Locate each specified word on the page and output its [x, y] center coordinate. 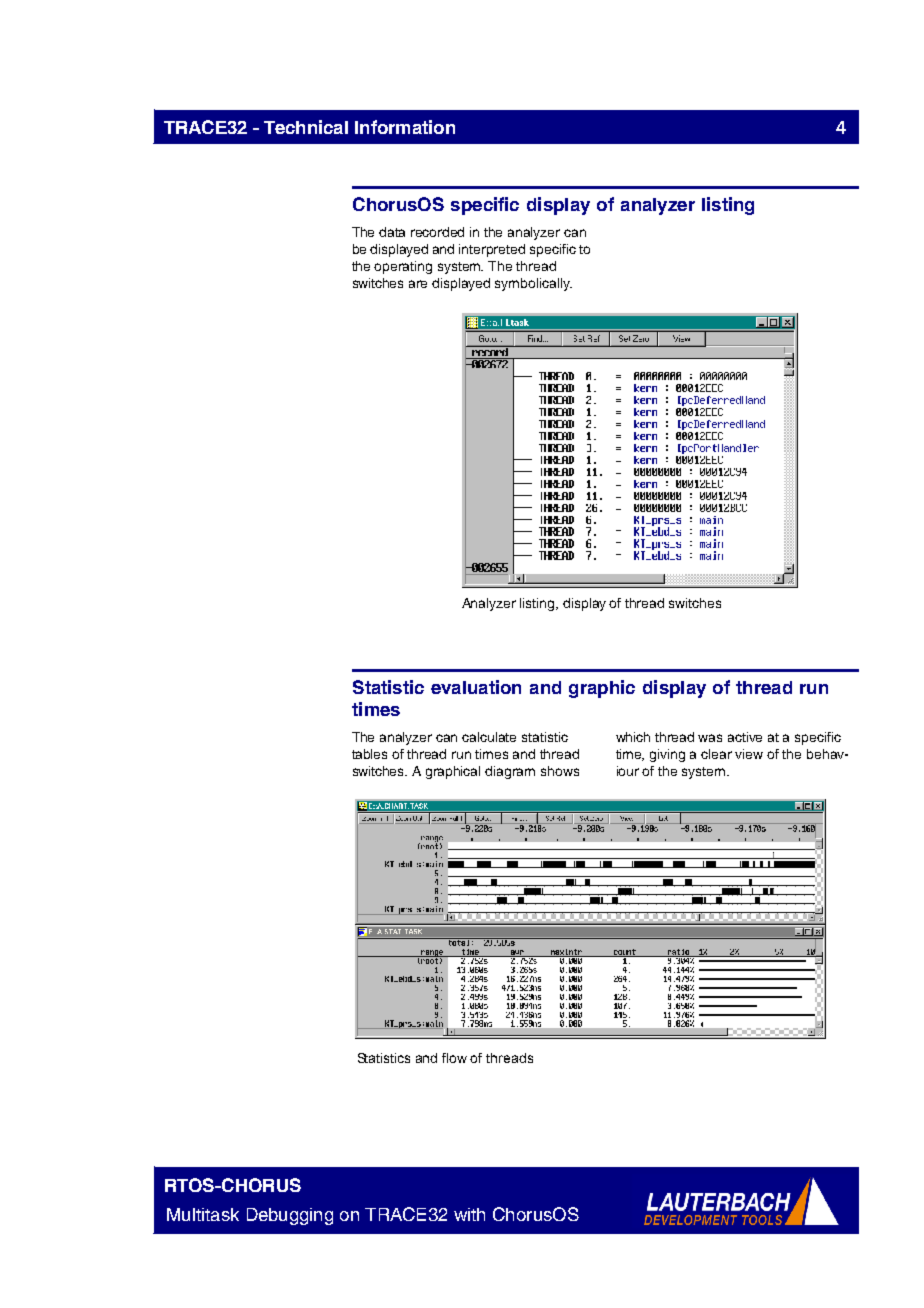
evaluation [476, 687]
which [633, 737]
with [469, 1214]
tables [369, 754]
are [418, 284]
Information [405, 127]
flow [454, 1058]
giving [667, 755]
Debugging [290, 1216]
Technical [306, 127]
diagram [510, 772]
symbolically [533, 284]
